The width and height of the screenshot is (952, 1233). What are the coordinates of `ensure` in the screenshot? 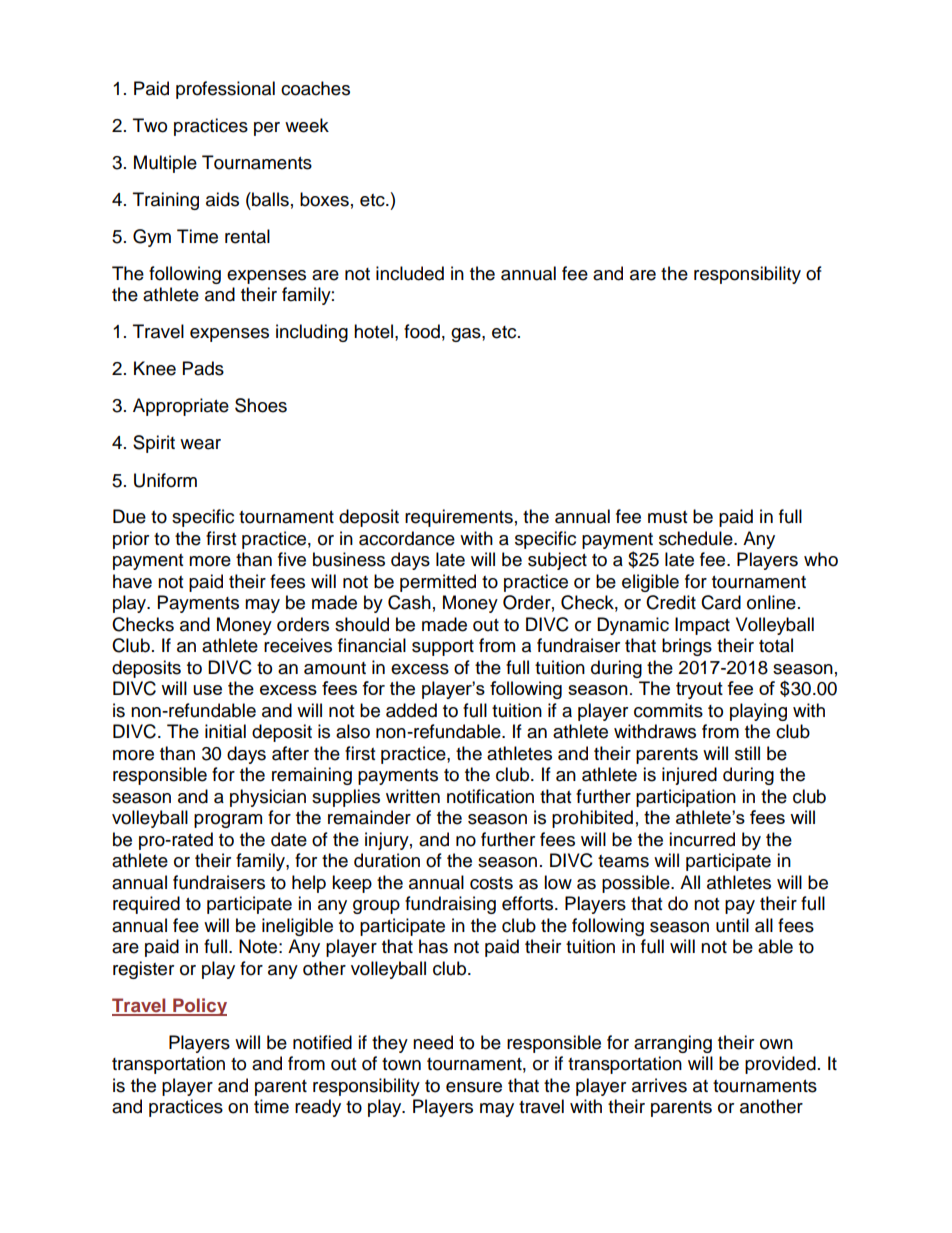 It's located at (474, 1087).
